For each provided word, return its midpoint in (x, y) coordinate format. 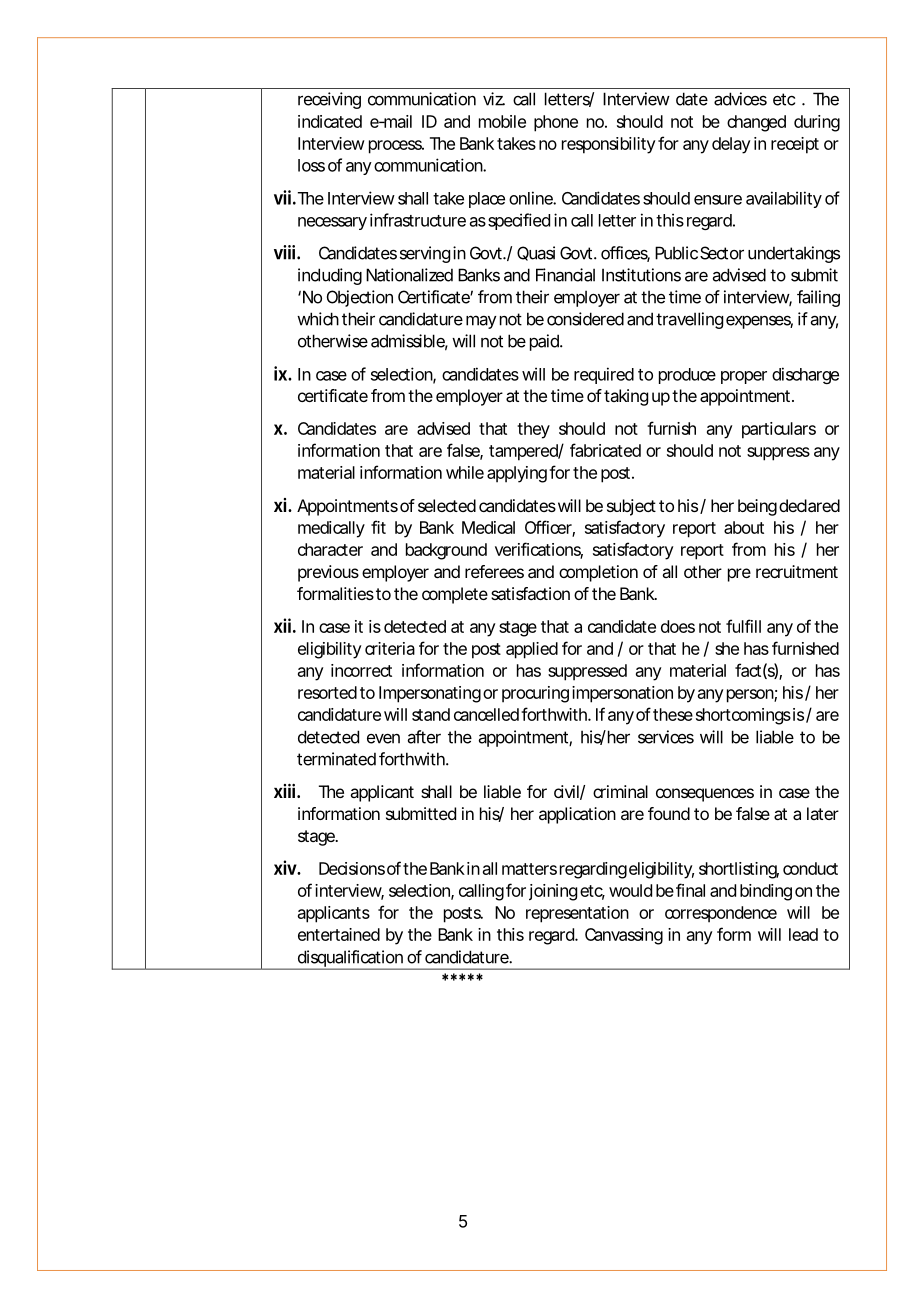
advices (740, 99)
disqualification (349, 959)
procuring (535, 694)
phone (556, 123)
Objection (360, 298)
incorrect (361, 670)
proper (744, 377)
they (533, 430)
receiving (329, 100)
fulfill (743, 626)
